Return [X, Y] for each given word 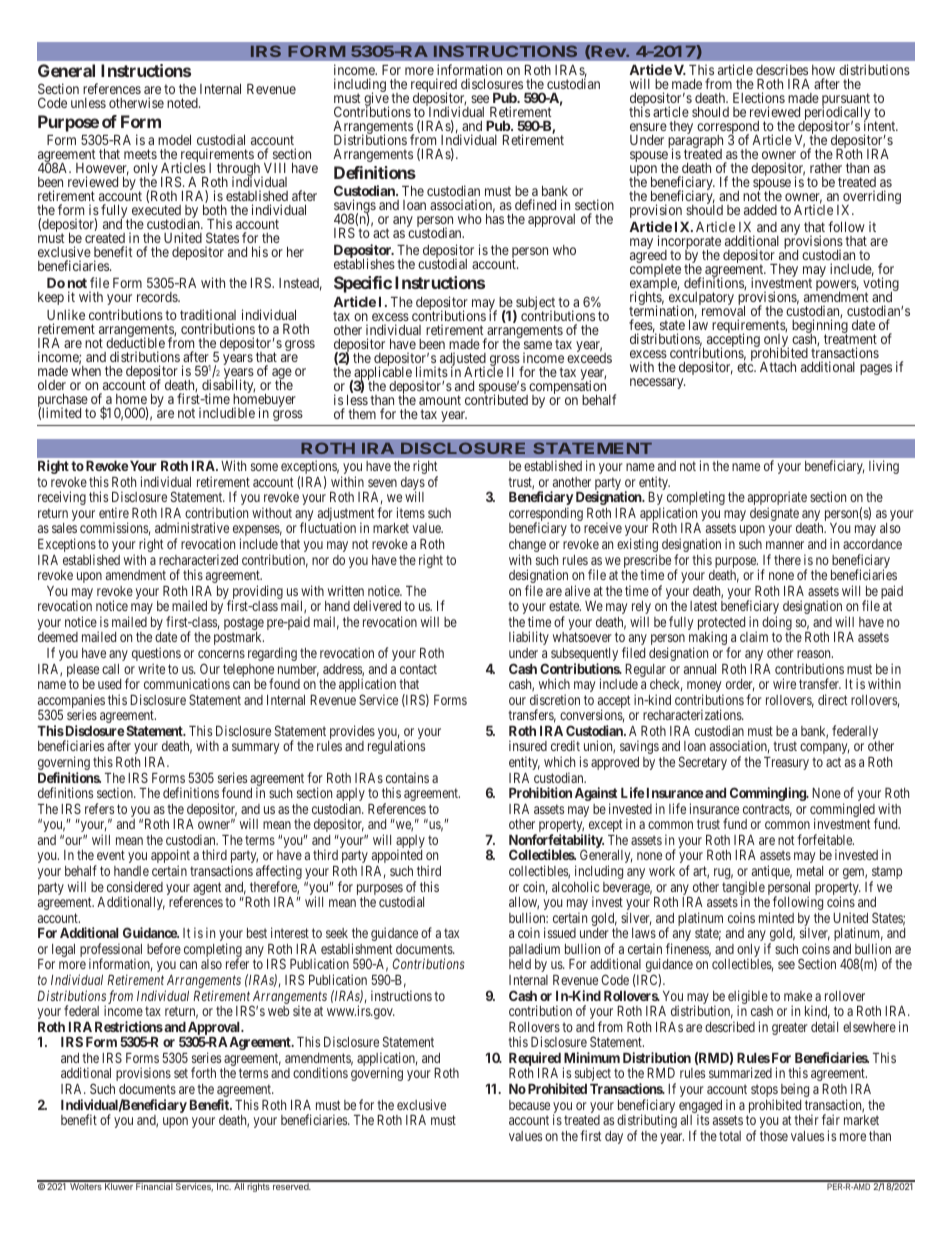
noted [183, 103]
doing [777, 624]
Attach [778, 367]
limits [432, 371]
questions [156, 655]
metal [810, 871]
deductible [135, 342]
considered [135, 886]
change [527, 547]
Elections [759, 97]
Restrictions [129, 1026]
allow [524, 903]
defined [535, 204]
